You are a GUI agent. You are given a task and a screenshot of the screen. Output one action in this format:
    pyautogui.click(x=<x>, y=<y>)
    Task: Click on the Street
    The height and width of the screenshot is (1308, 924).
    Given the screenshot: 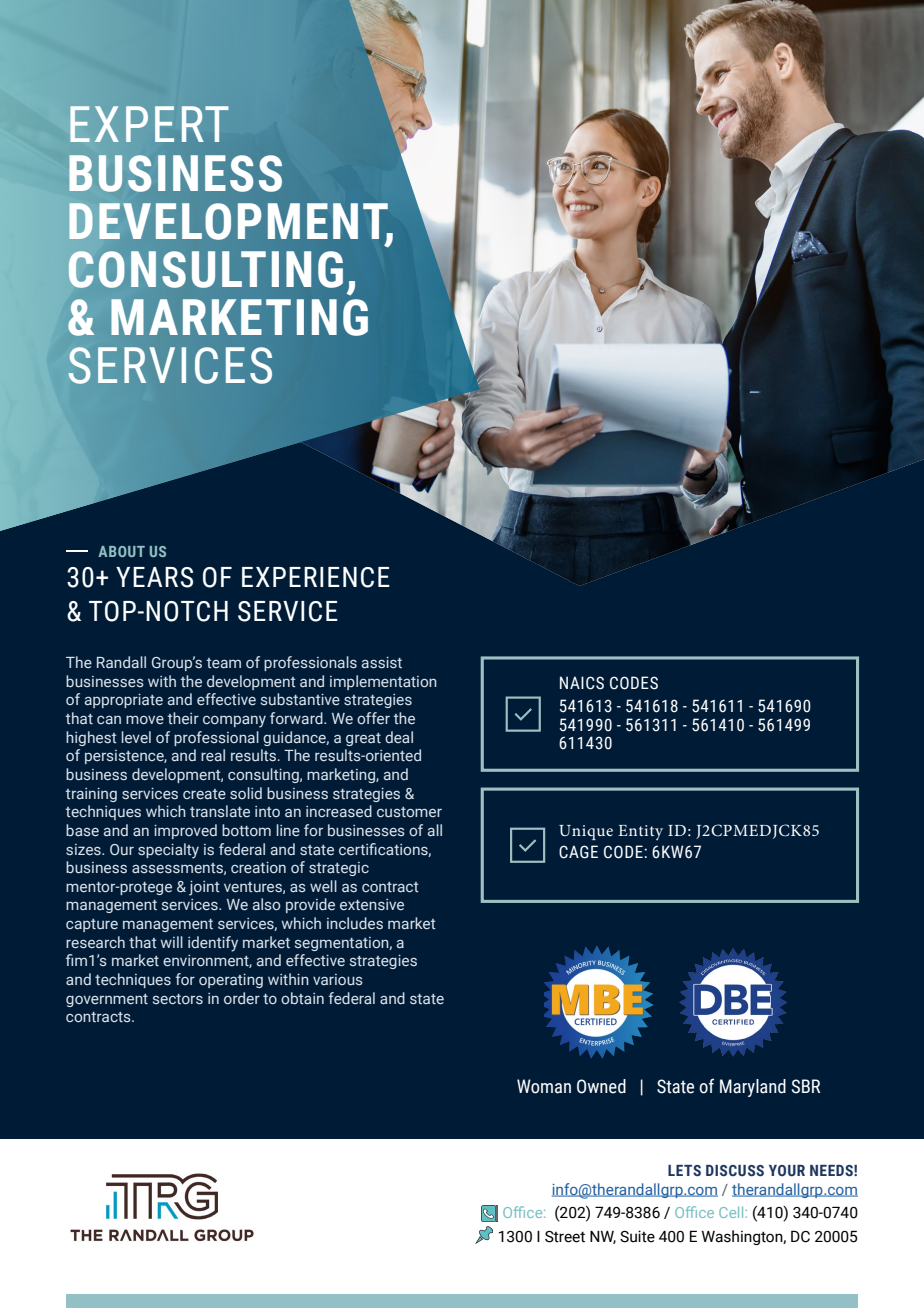 What is the action you would take?
    pyautogui.click(x=565, y=1237)
